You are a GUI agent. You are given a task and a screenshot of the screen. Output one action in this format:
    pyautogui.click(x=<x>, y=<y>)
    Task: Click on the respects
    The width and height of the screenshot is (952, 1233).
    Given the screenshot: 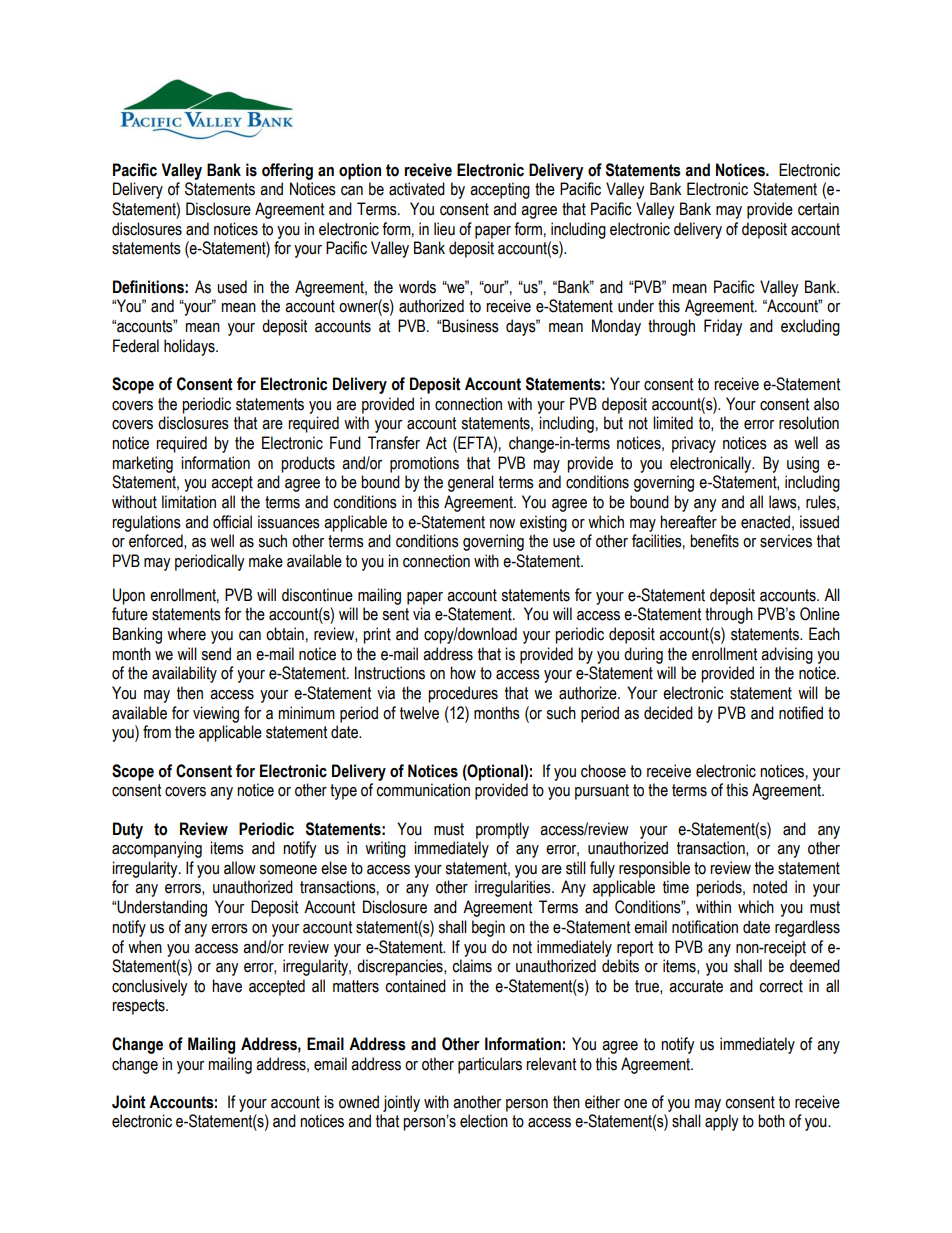 What is the action you would take?
    pyautogui.click(x=139, y=1007)
